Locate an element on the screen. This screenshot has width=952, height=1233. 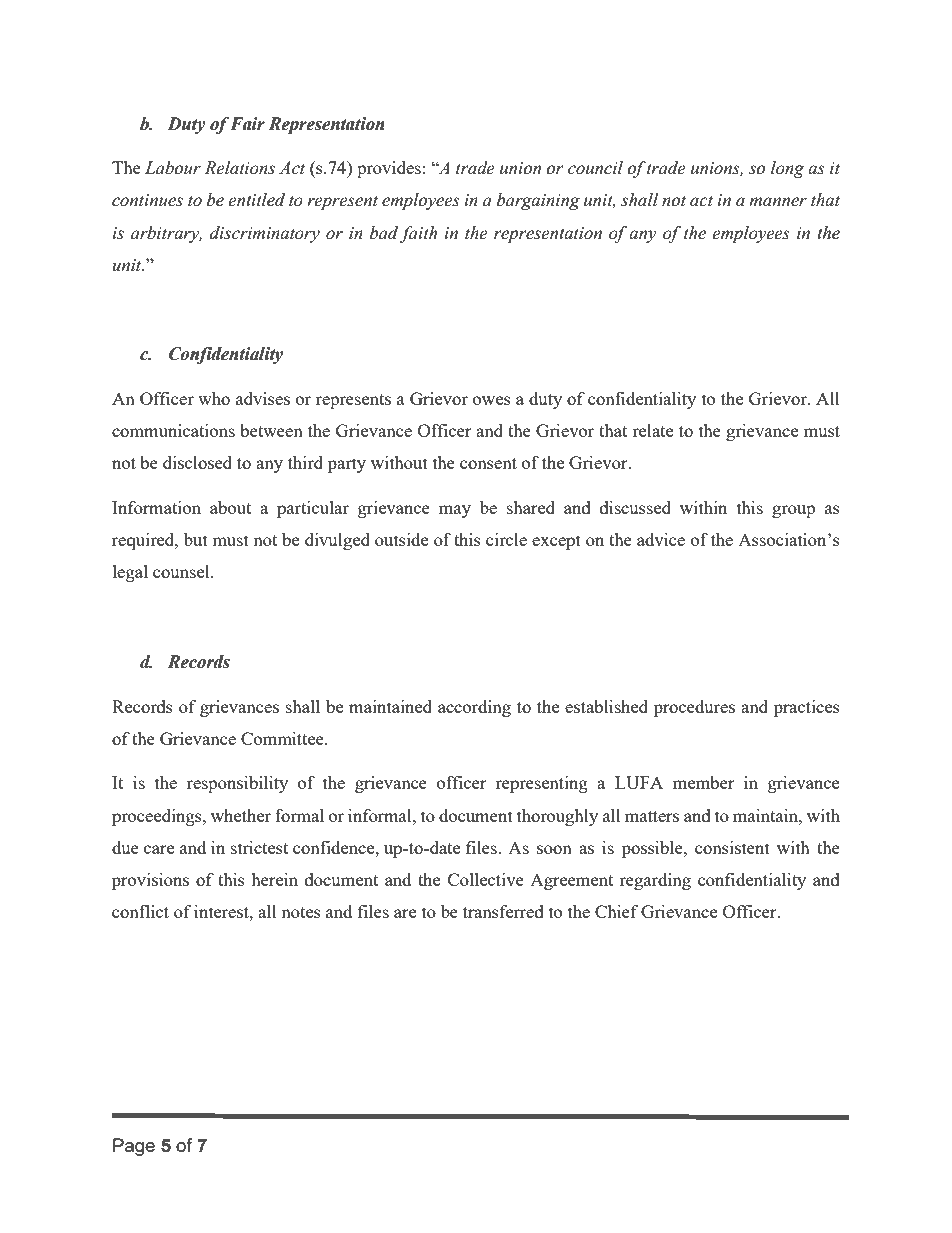
Chief is located at coordinates (616, 911).
